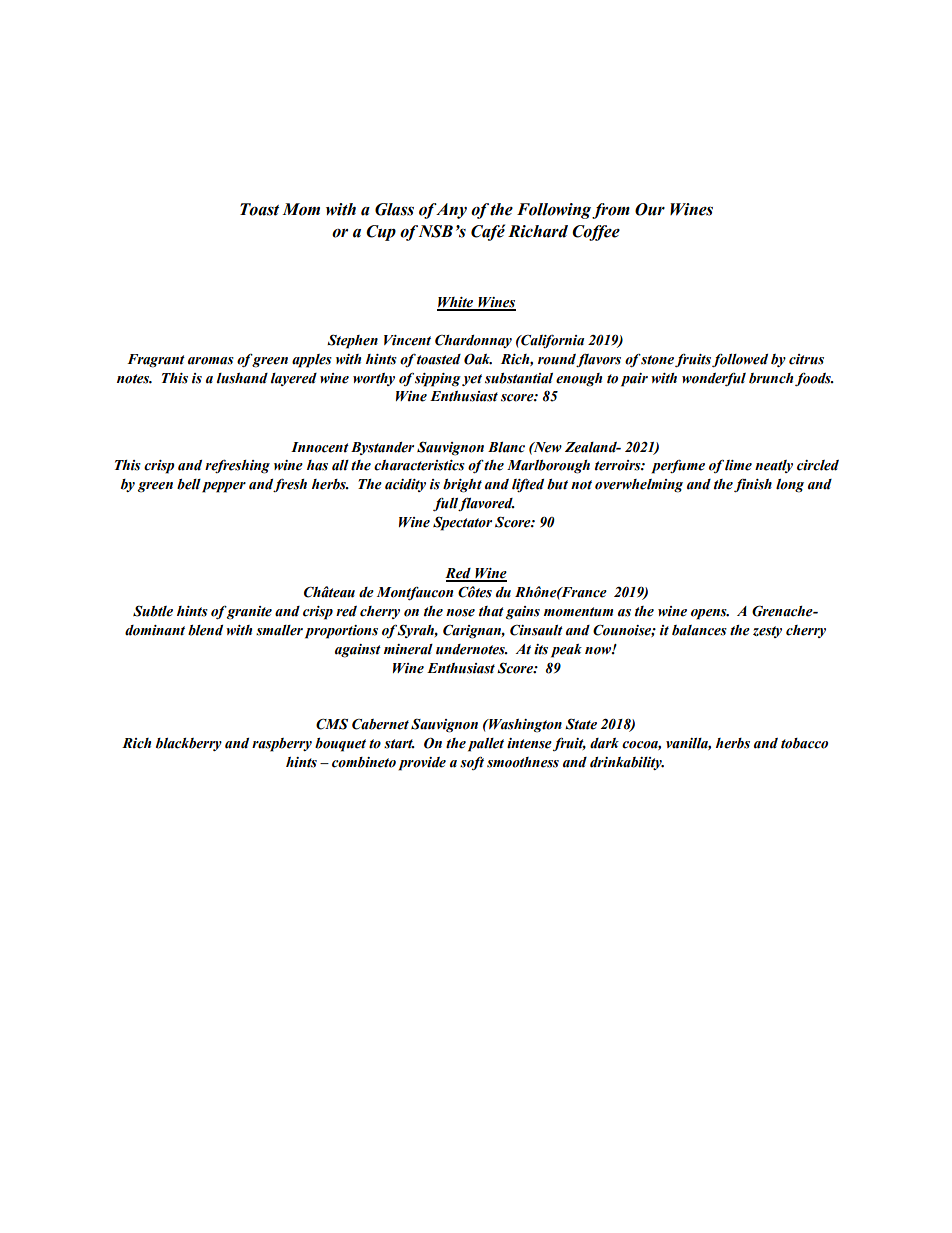  I want to click on layered, so click(294, 379).
